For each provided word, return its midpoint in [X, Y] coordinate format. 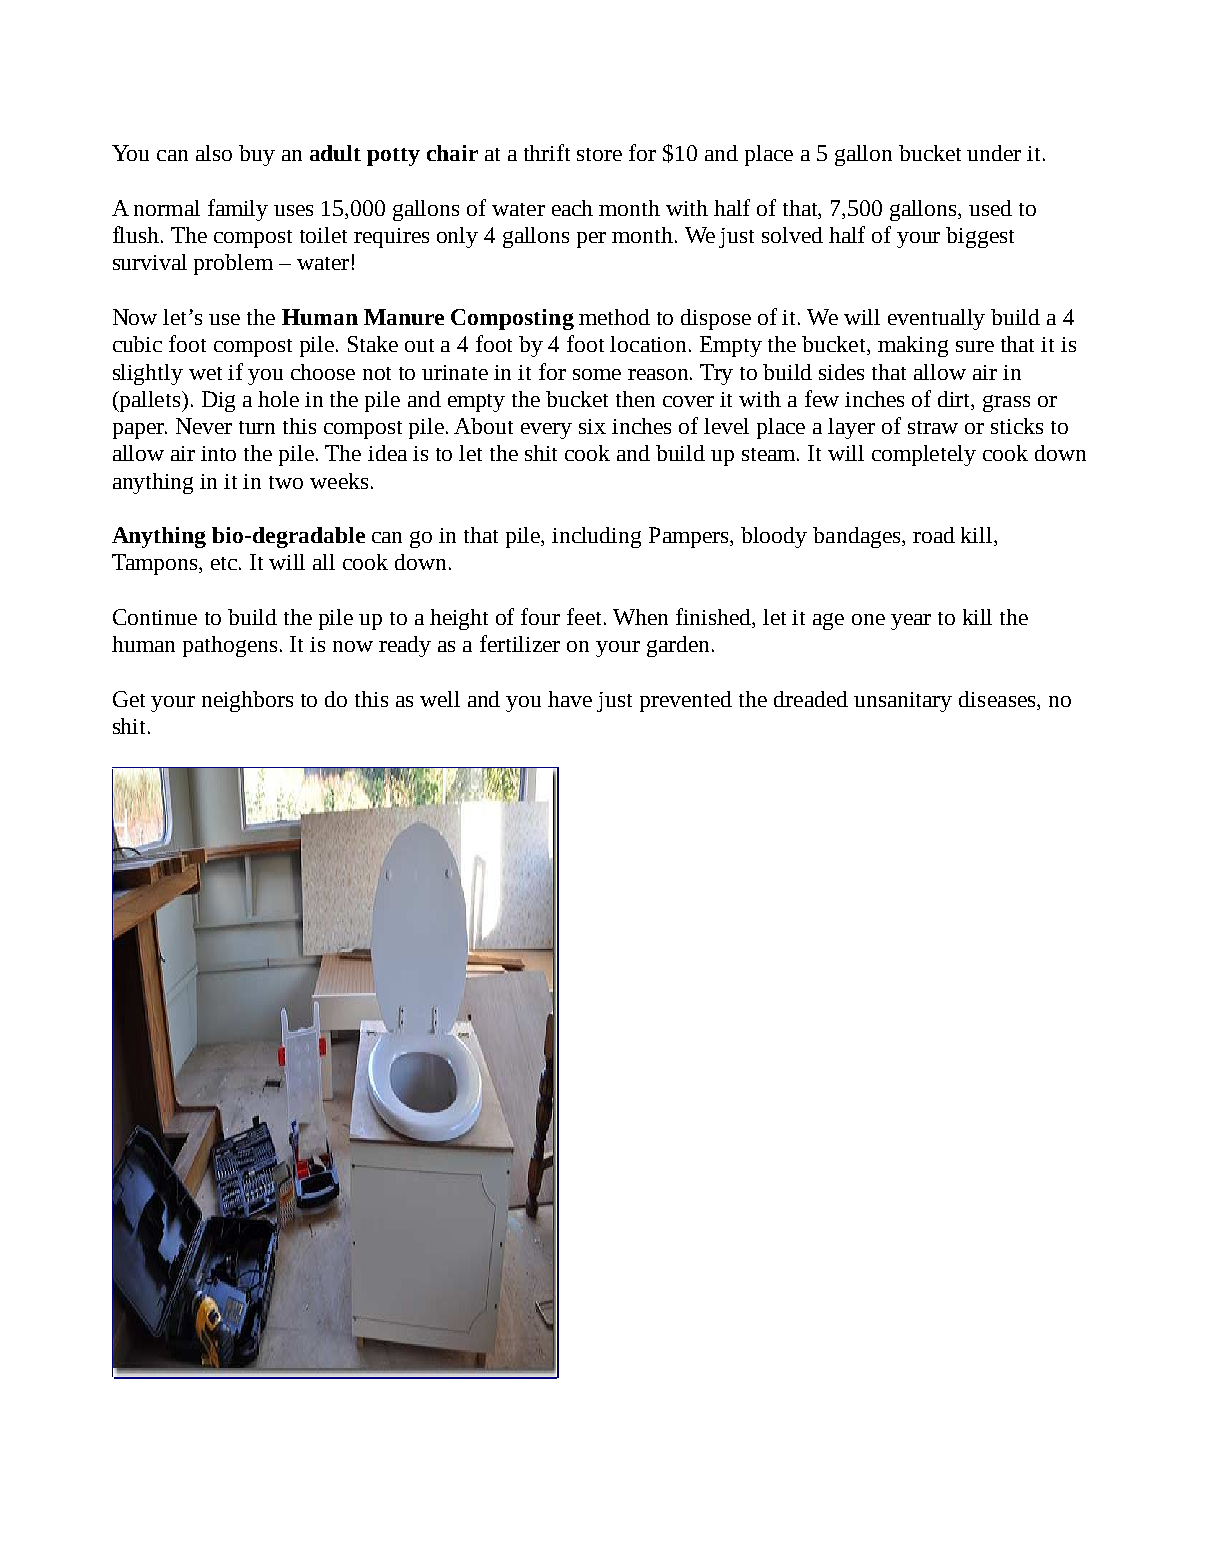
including [596, 537]
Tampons [156, 564]
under [994, 153]
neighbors [247, 701]
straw [933, 427]
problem [233, 264]
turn [257, 427]
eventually [936, 319]
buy [257, 155]
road [934, 535]
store [599, 154]
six [592, 426]
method [614, 317]
